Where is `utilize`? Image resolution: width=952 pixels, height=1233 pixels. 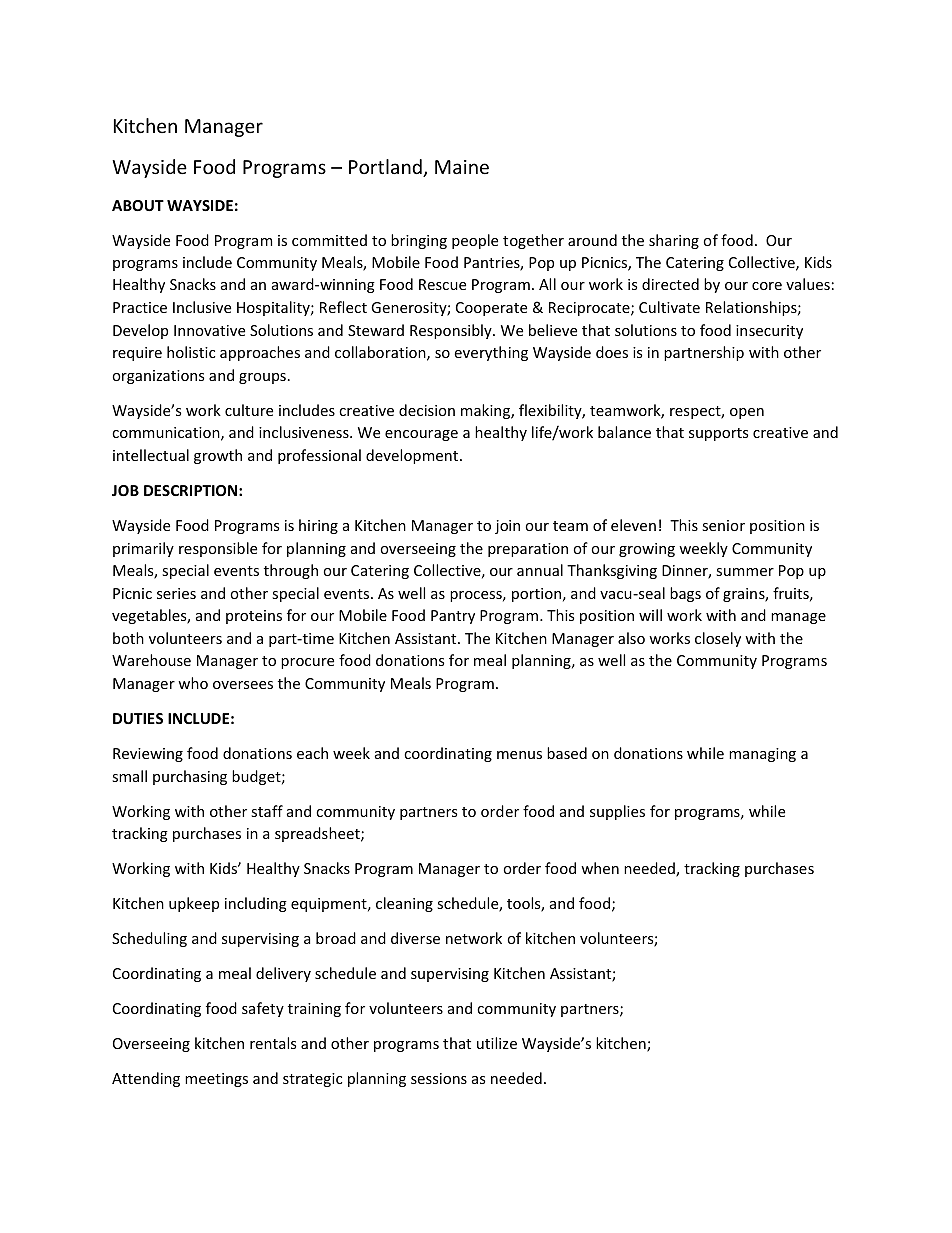
utilize is located at coordinates (497, 1043).
